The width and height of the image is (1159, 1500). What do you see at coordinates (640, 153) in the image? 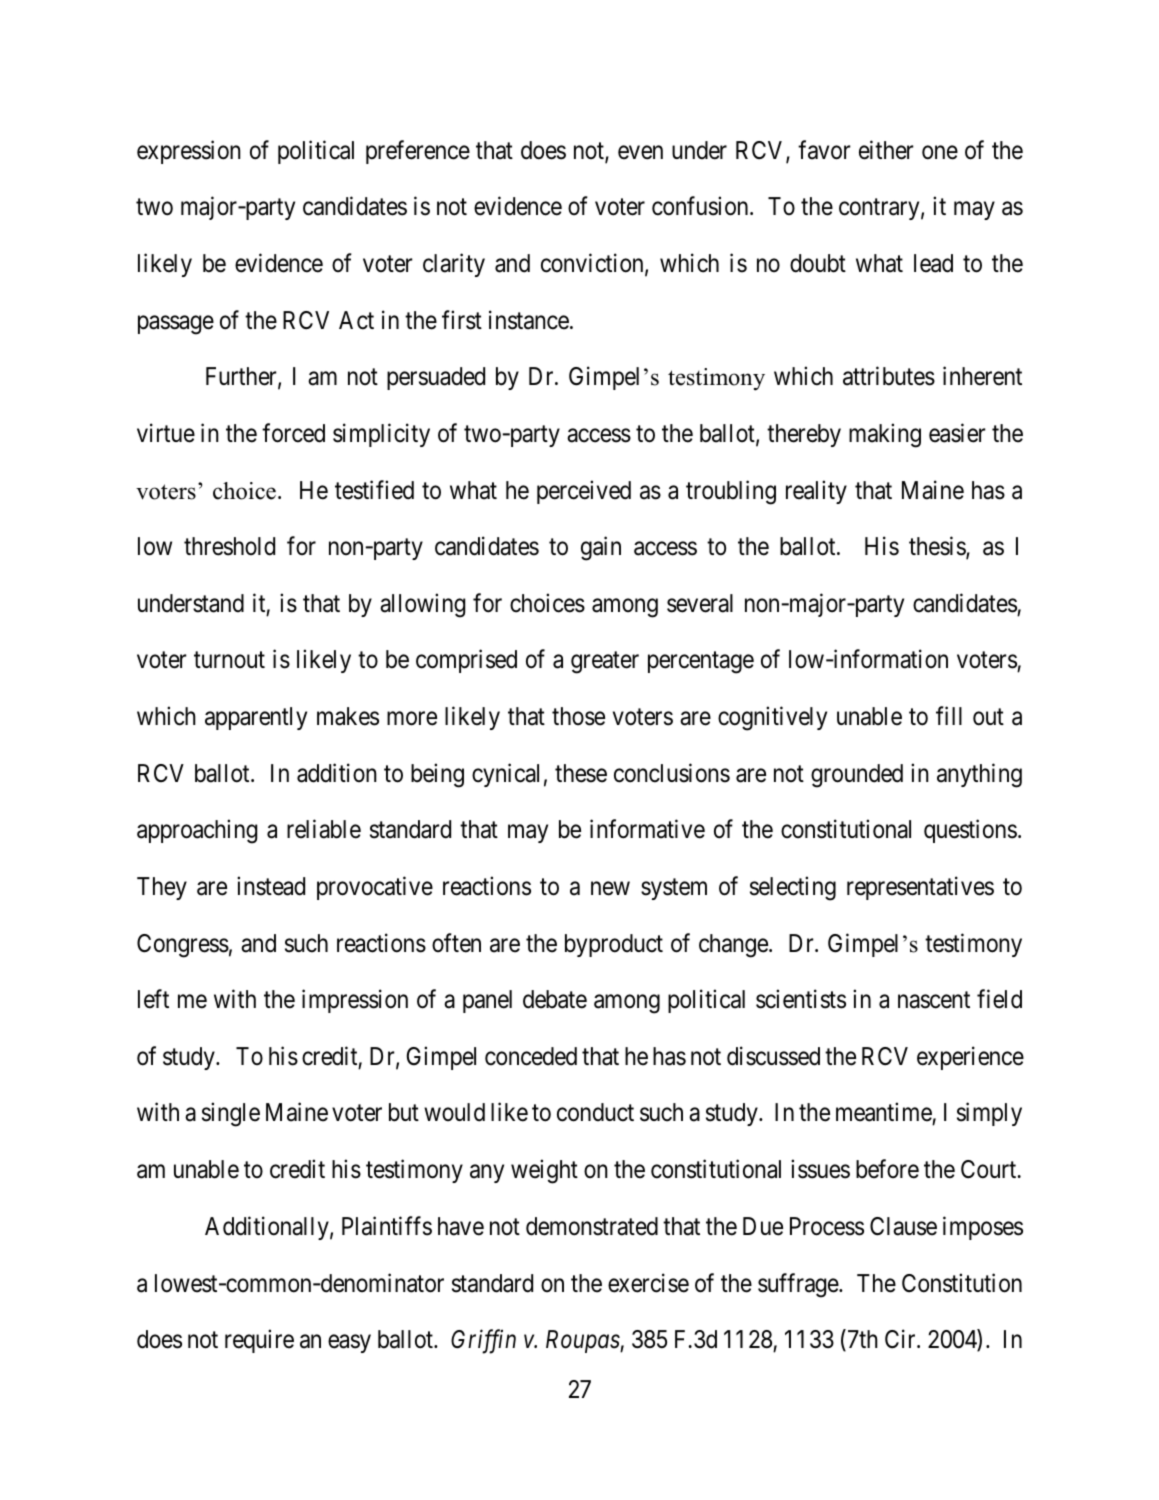
I see `even` at bounding box center [640, 153].
